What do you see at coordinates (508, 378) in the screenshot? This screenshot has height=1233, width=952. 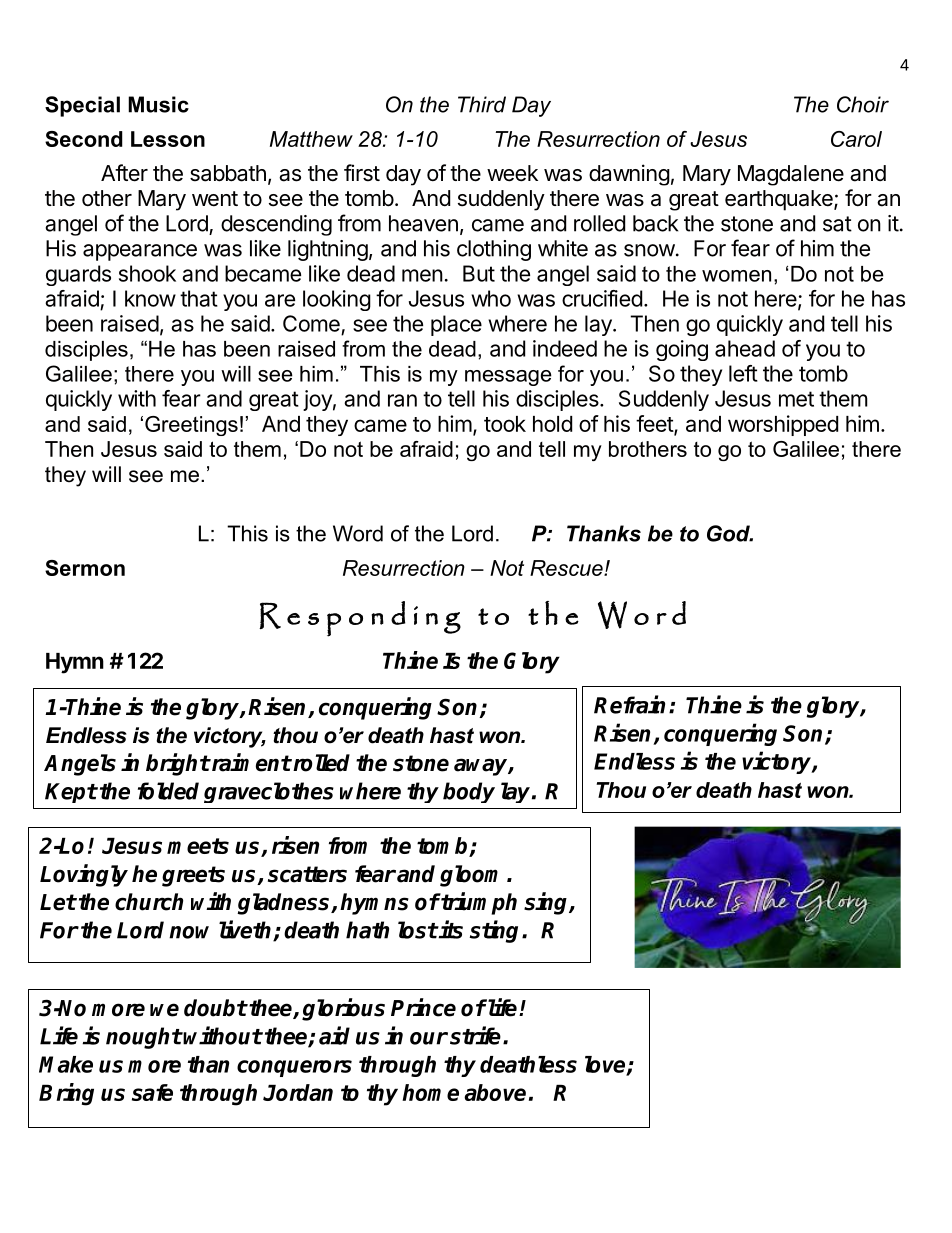 I see `message` at bounding box center [508, 378].
